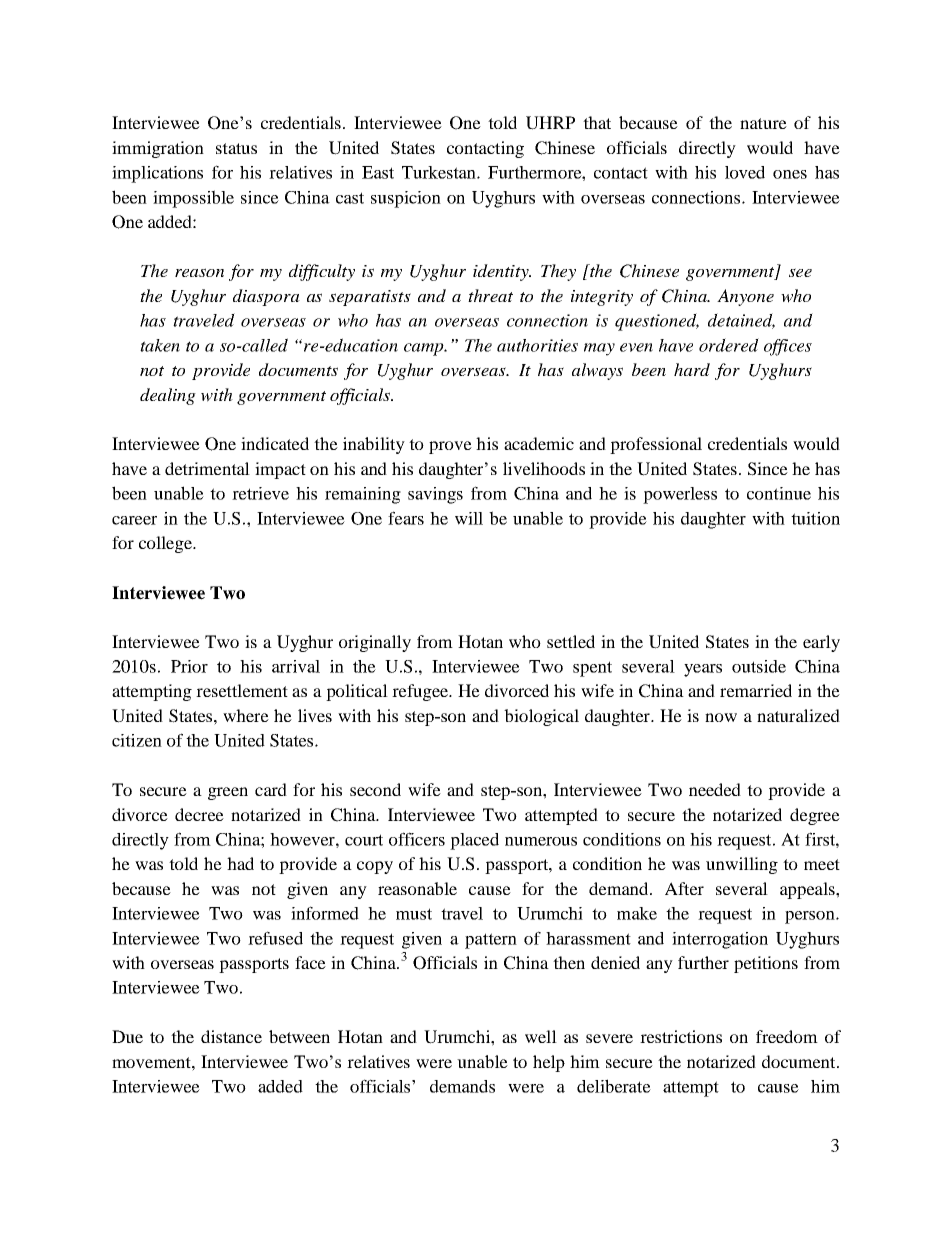 The width and height of the screenshot is (952, 1233). Describe the element at coordinates (236, 148) in the screenshot. I see `status` at that location.
